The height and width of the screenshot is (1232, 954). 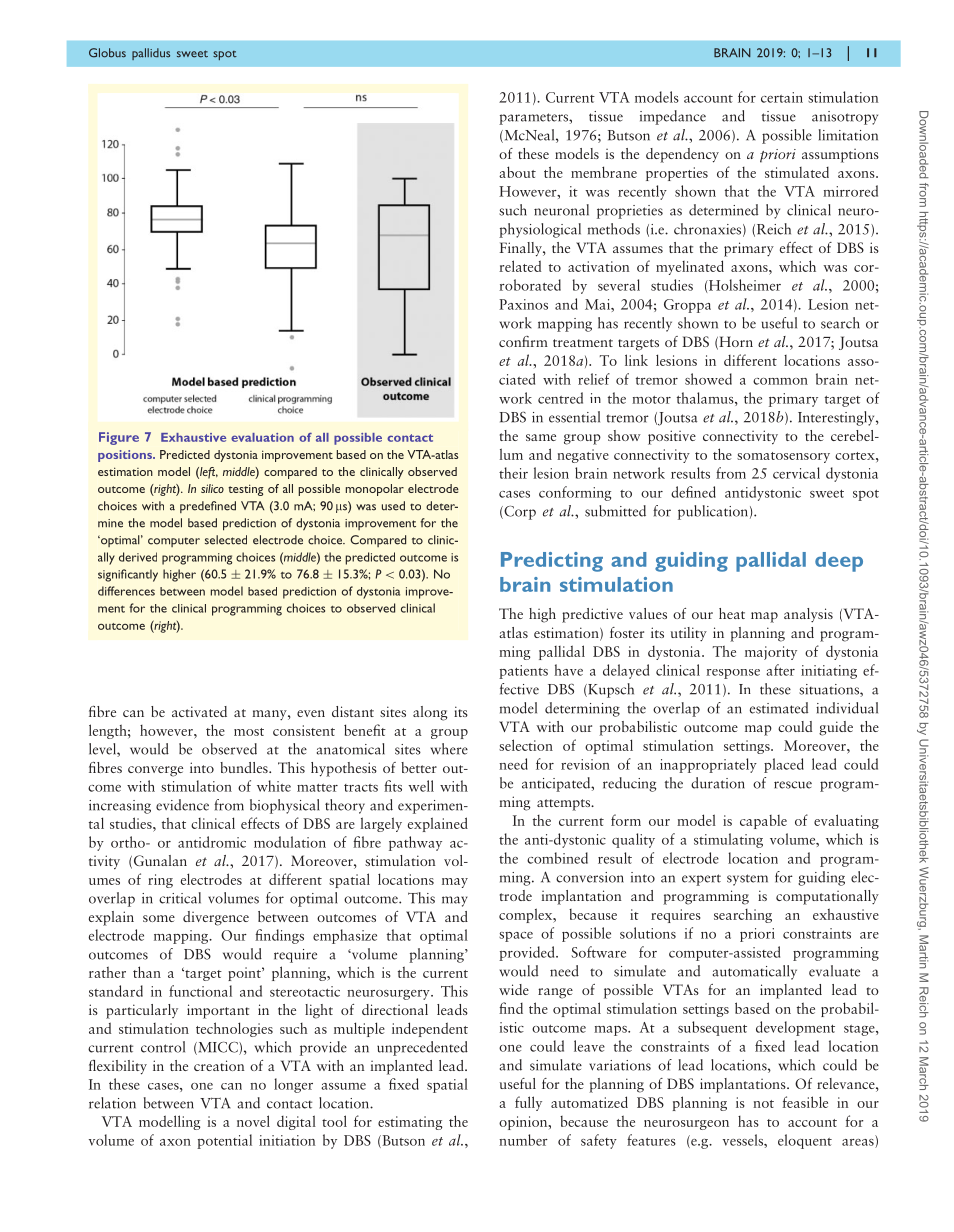 I want to click on ring, so click(x=160, y=881).
